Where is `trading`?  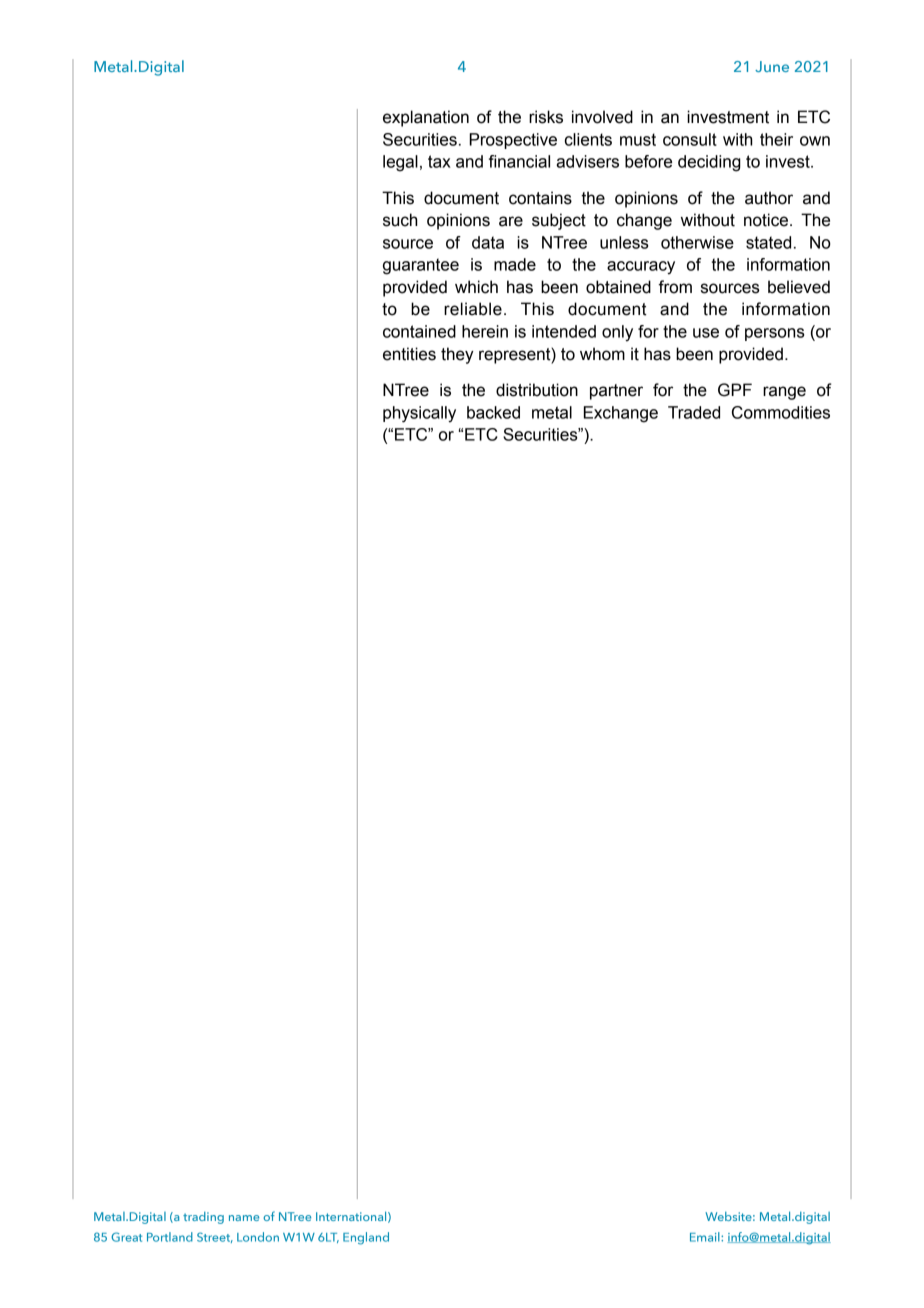 trading is located at coordinates (203, 1218).
